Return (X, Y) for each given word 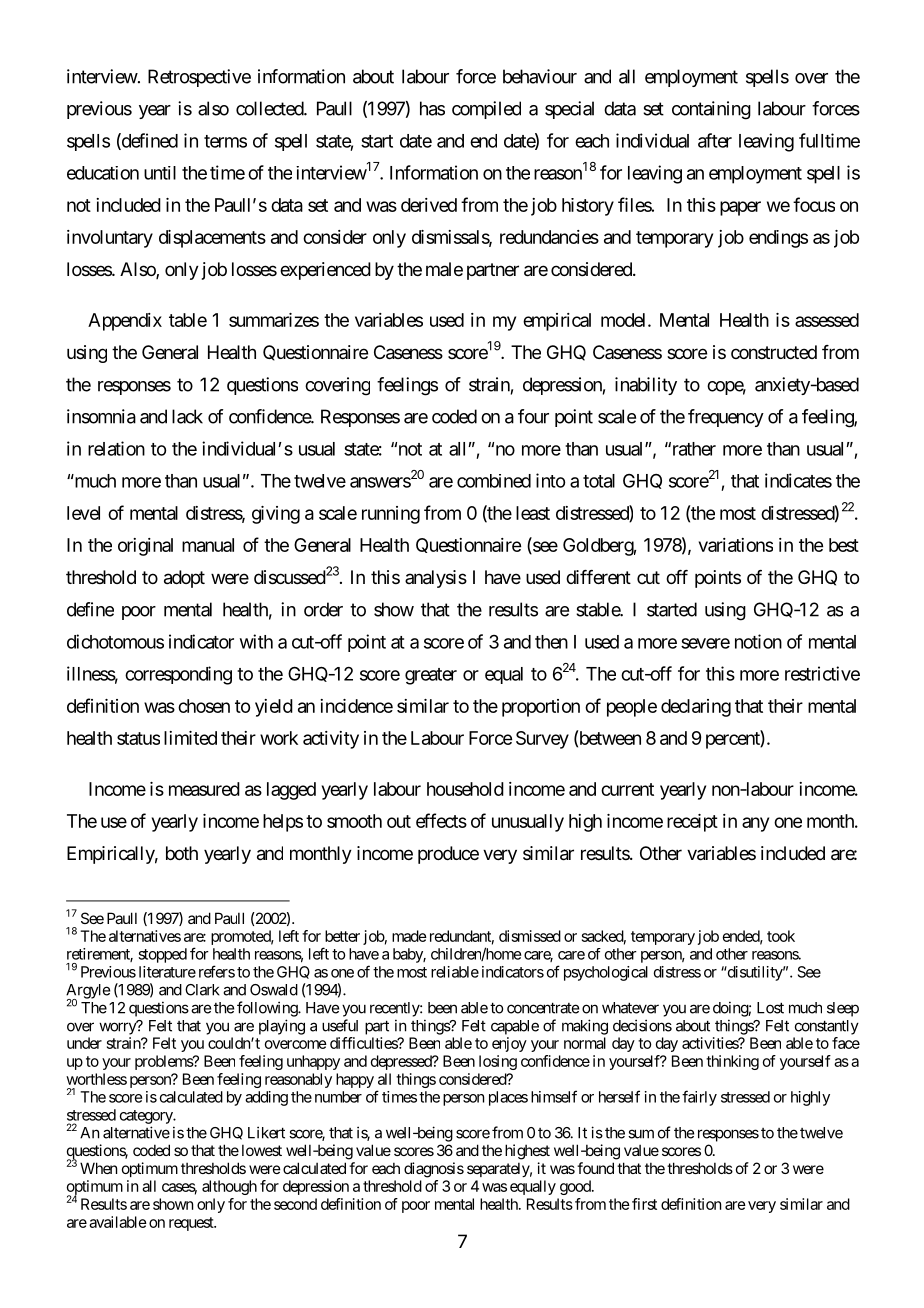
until (160, 173)
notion (758, 641)
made (409, 936)
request (192, 1224)
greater (431, 676)
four (533, 416)
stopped (162, 955)
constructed (774, 352)
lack (187, 416)
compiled (486, 110)
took (781, 936)
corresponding (178, 675)
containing (711, 110)
